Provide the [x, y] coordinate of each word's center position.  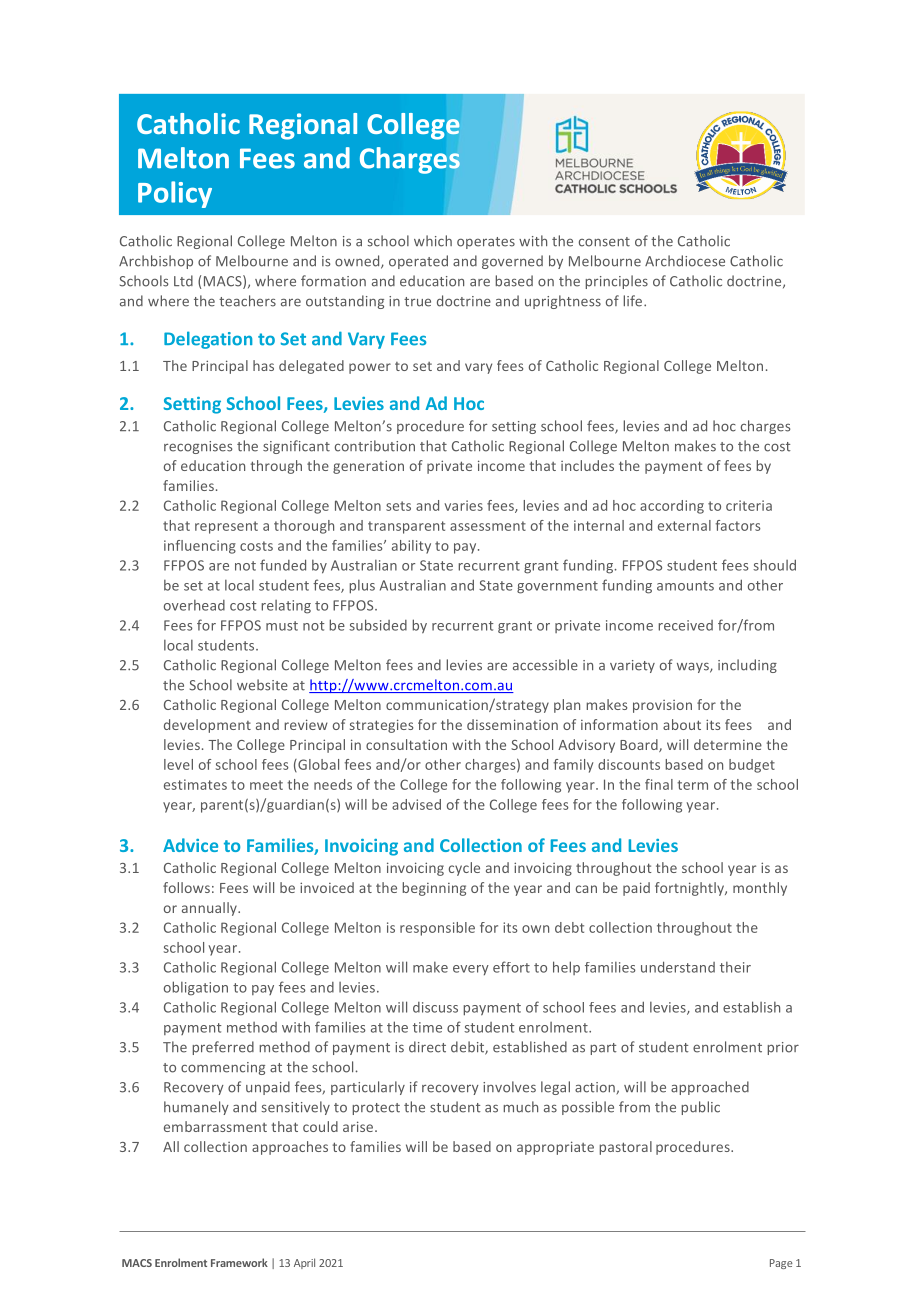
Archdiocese [685, 261]
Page [781, 1264]
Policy [175, 194]
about [682, 724]
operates [486, 243]
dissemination [512, 724]
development [207, 726]
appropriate [555, 1148]
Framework [239, 1262]
